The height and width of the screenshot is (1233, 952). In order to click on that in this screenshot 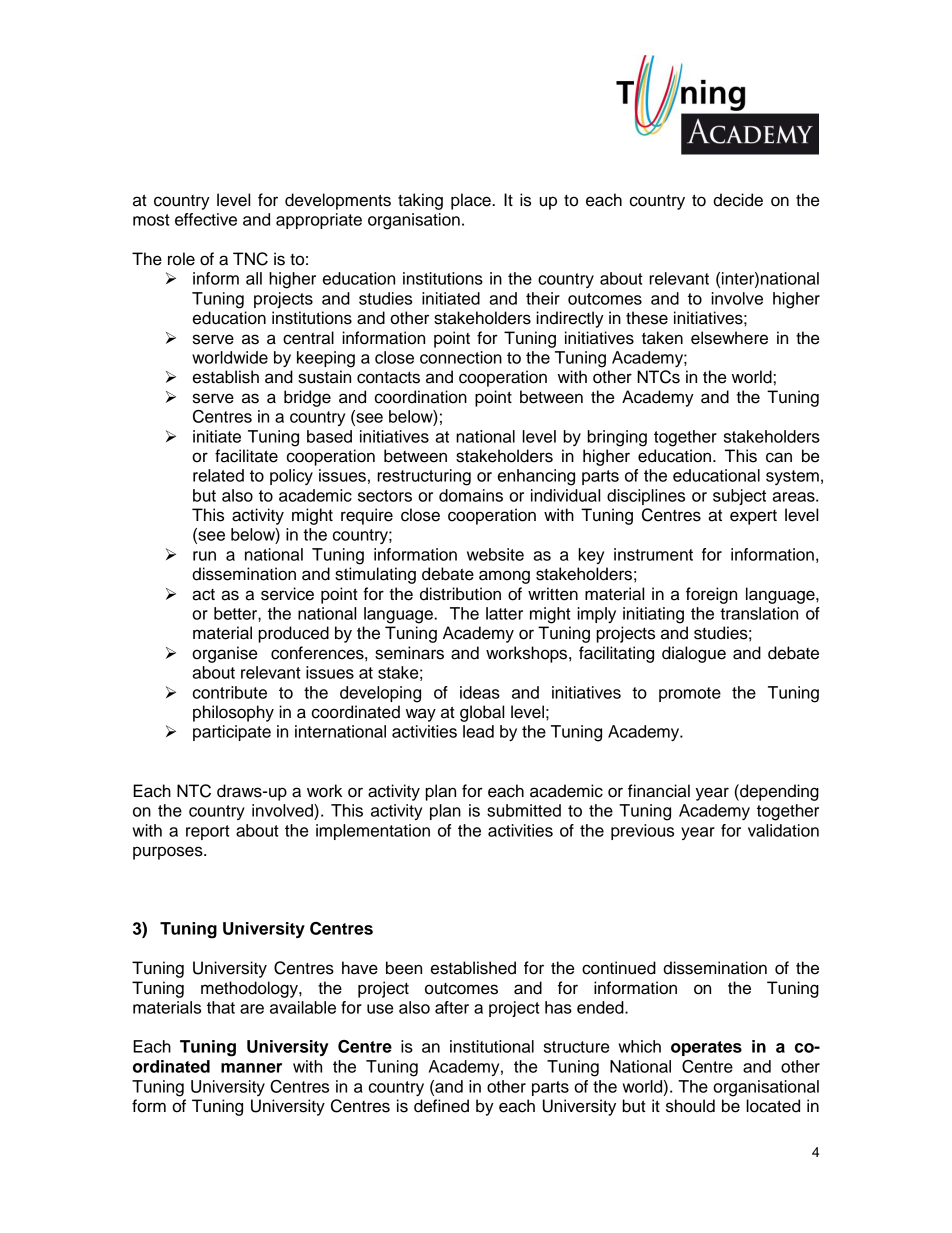, I will do `click(221, 1007)`.
